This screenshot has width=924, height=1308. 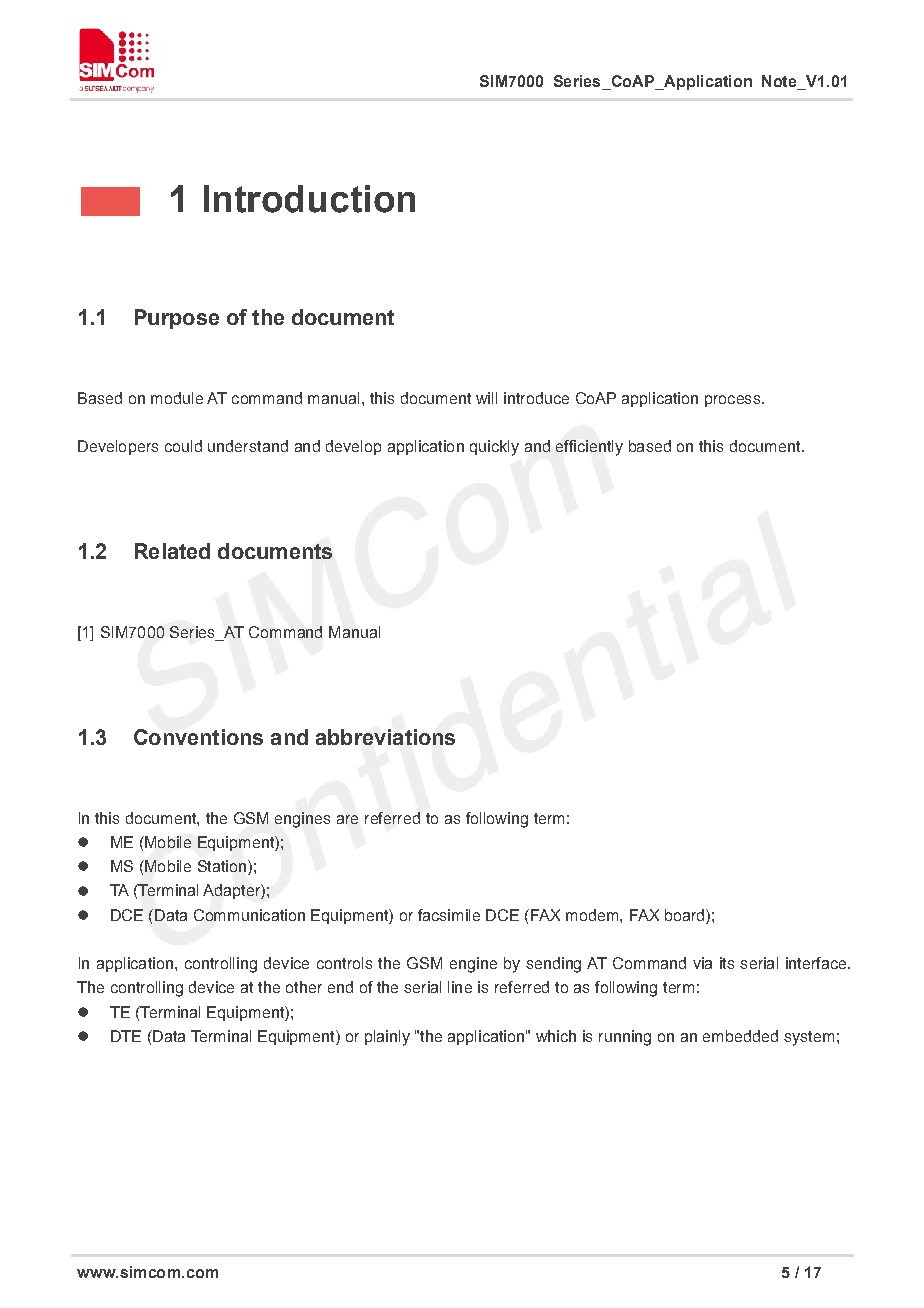 What do you see at coordinates (309, 199) in the screenshot?
I see `Introduction` at bounding box center [309, 199].
